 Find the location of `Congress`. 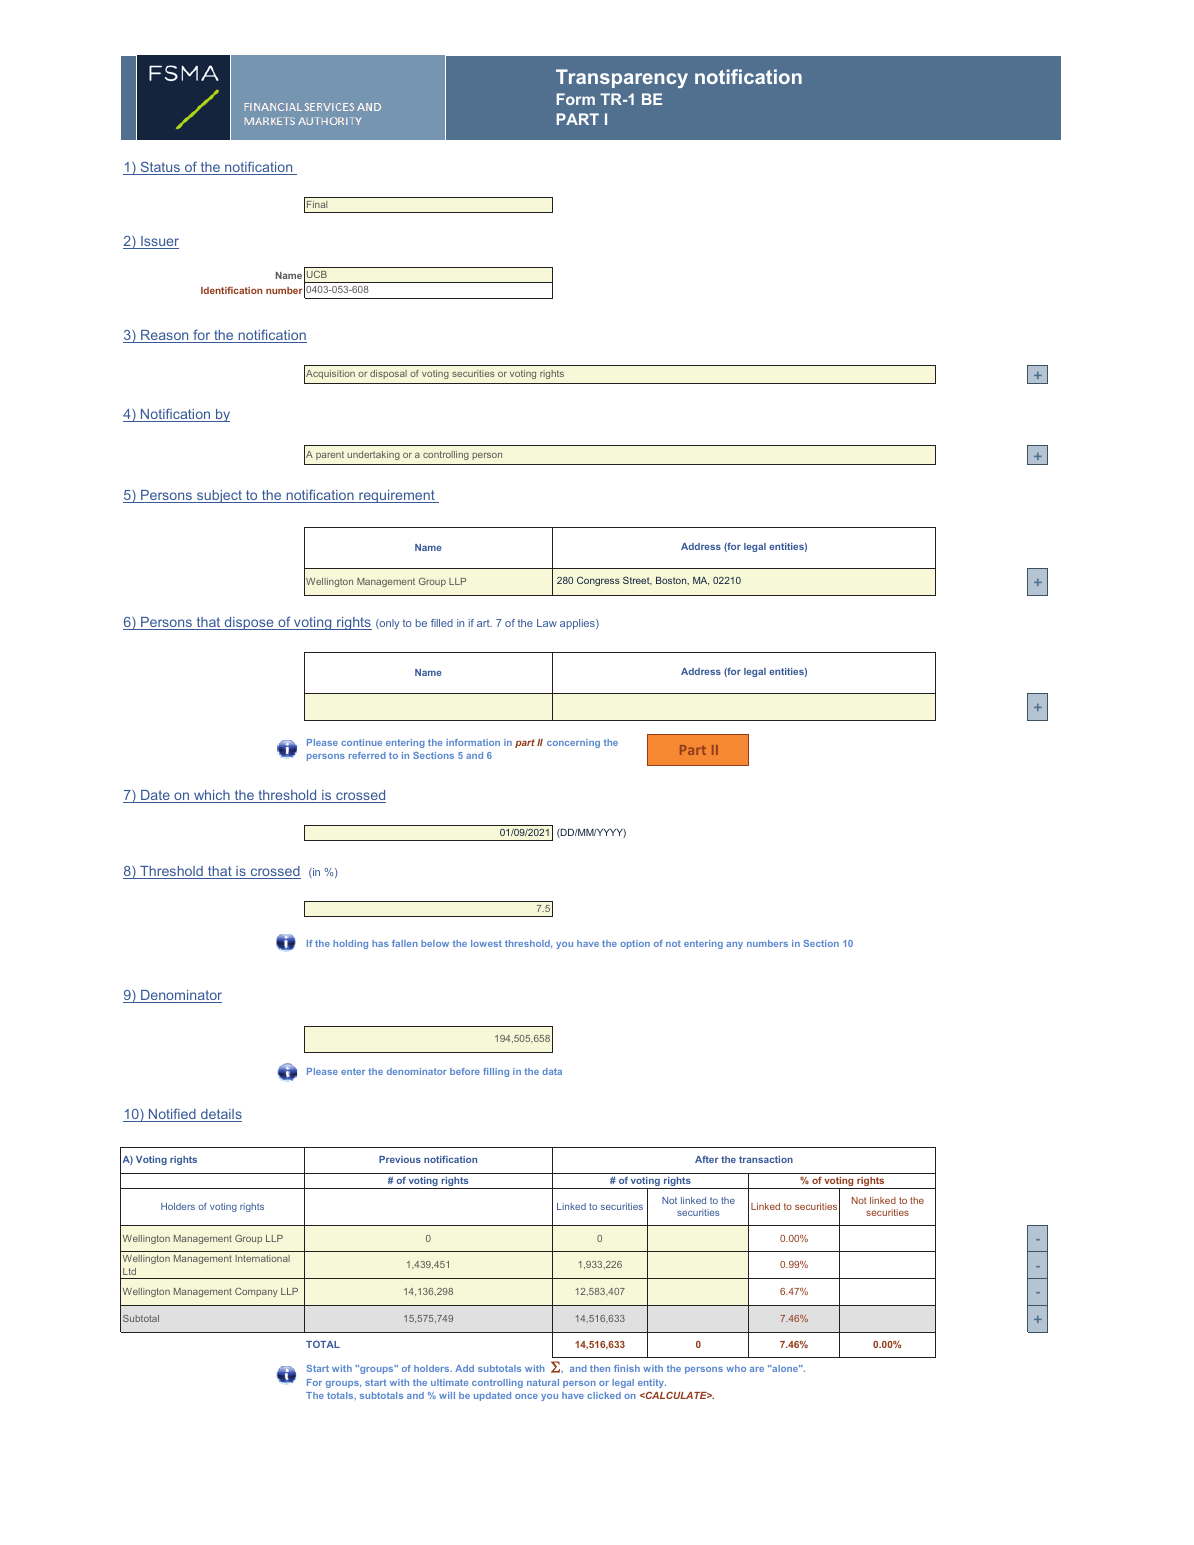

Congress is located at coordinates (598, 581).
